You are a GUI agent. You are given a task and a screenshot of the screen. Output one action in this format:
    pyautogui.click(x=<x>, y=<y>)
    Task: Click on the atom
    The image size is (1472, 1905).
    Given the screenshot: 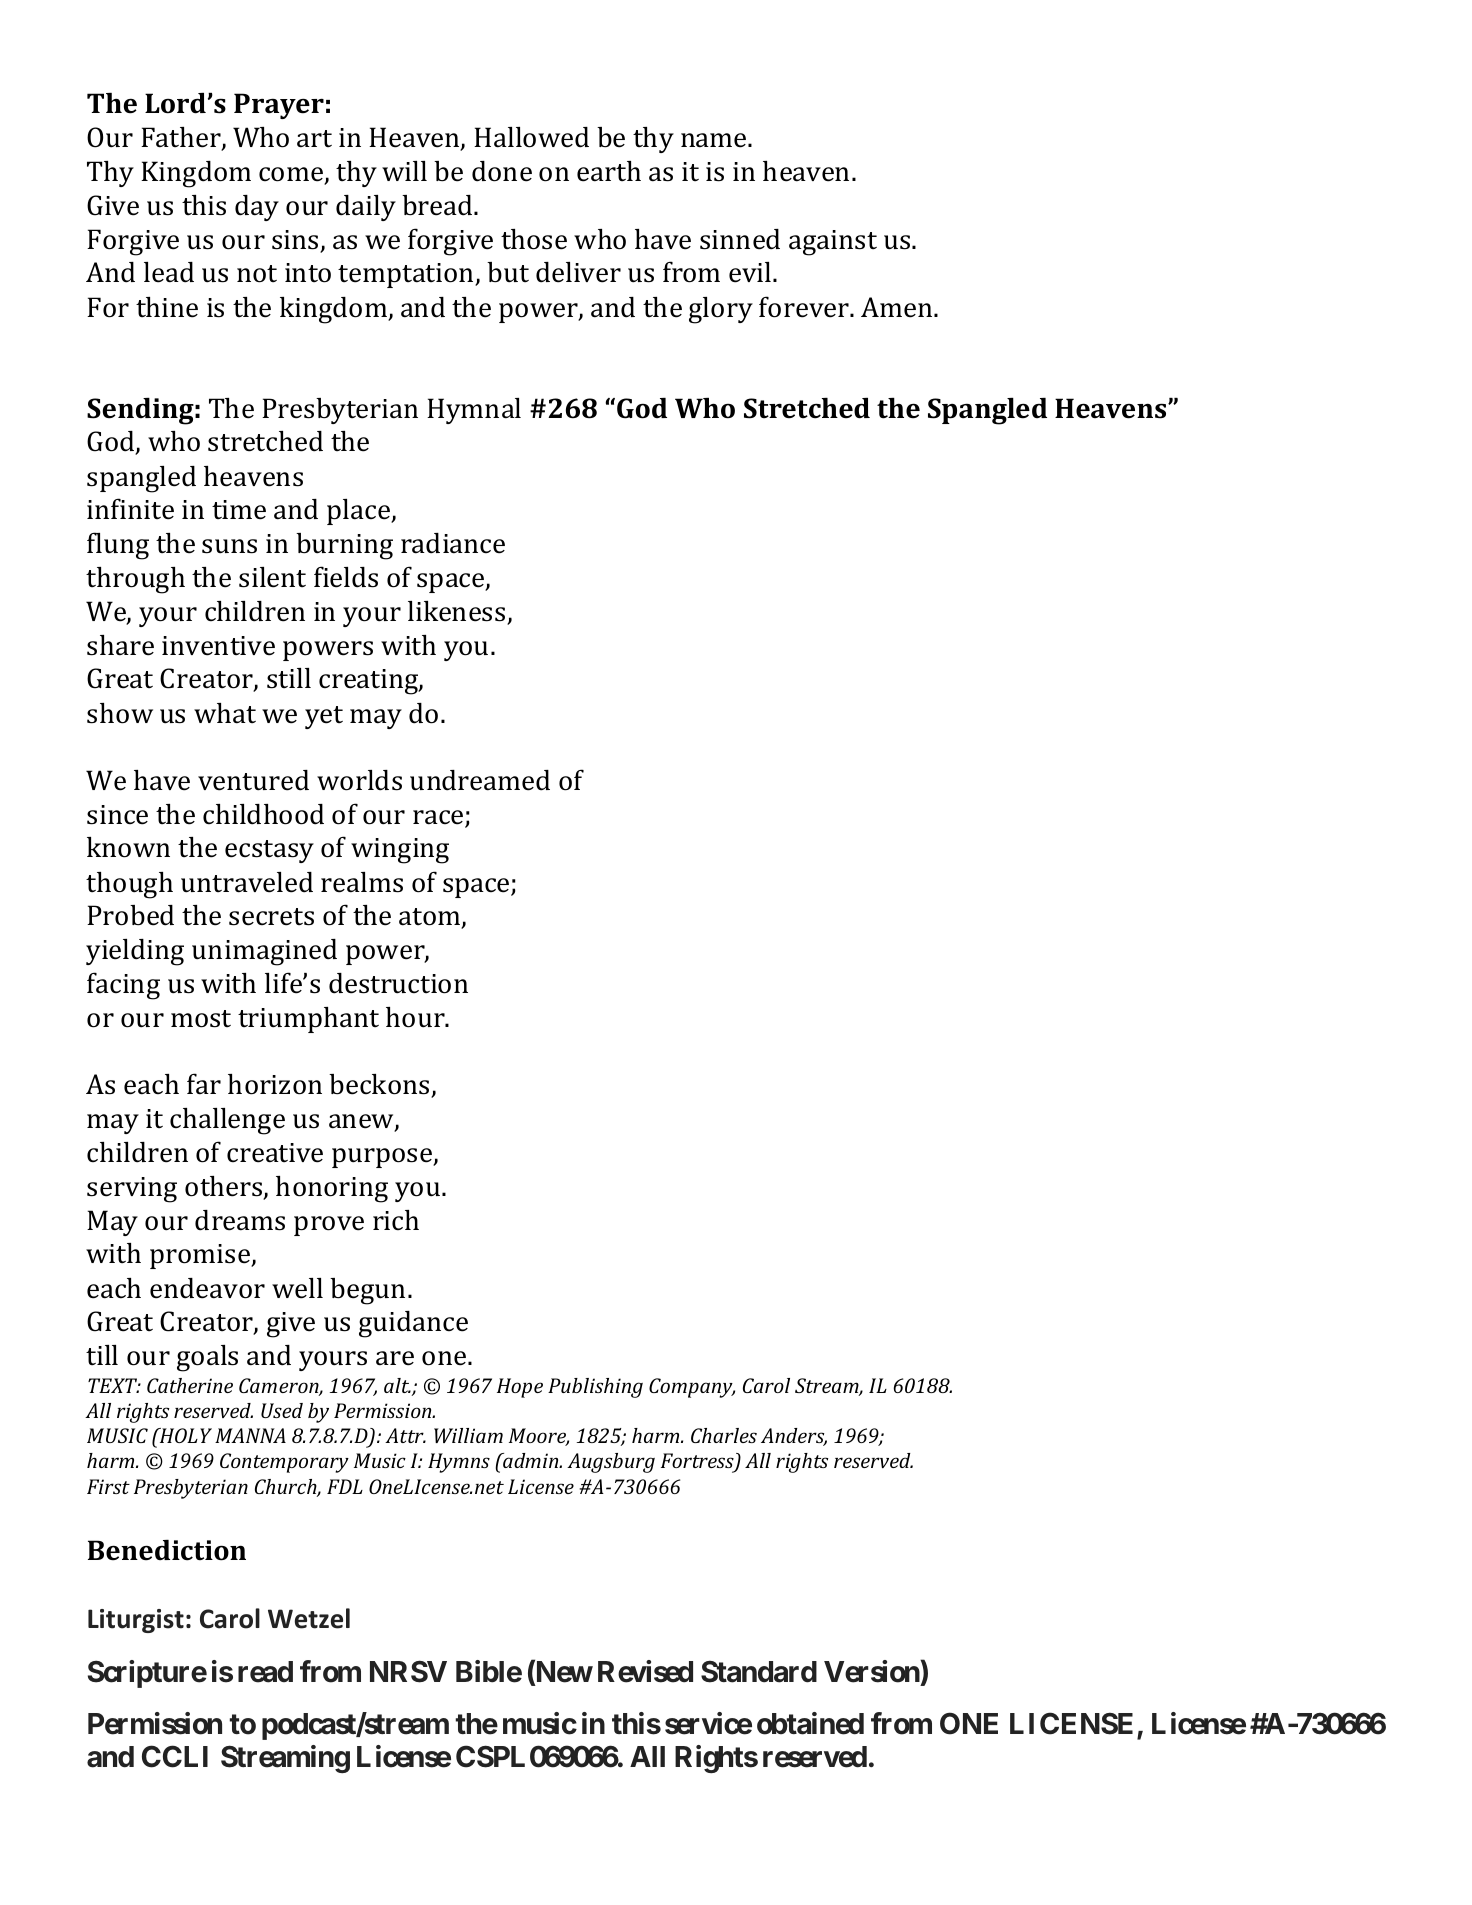 What is the action you would take?
    pyautogui.click(x=431, y=918)
